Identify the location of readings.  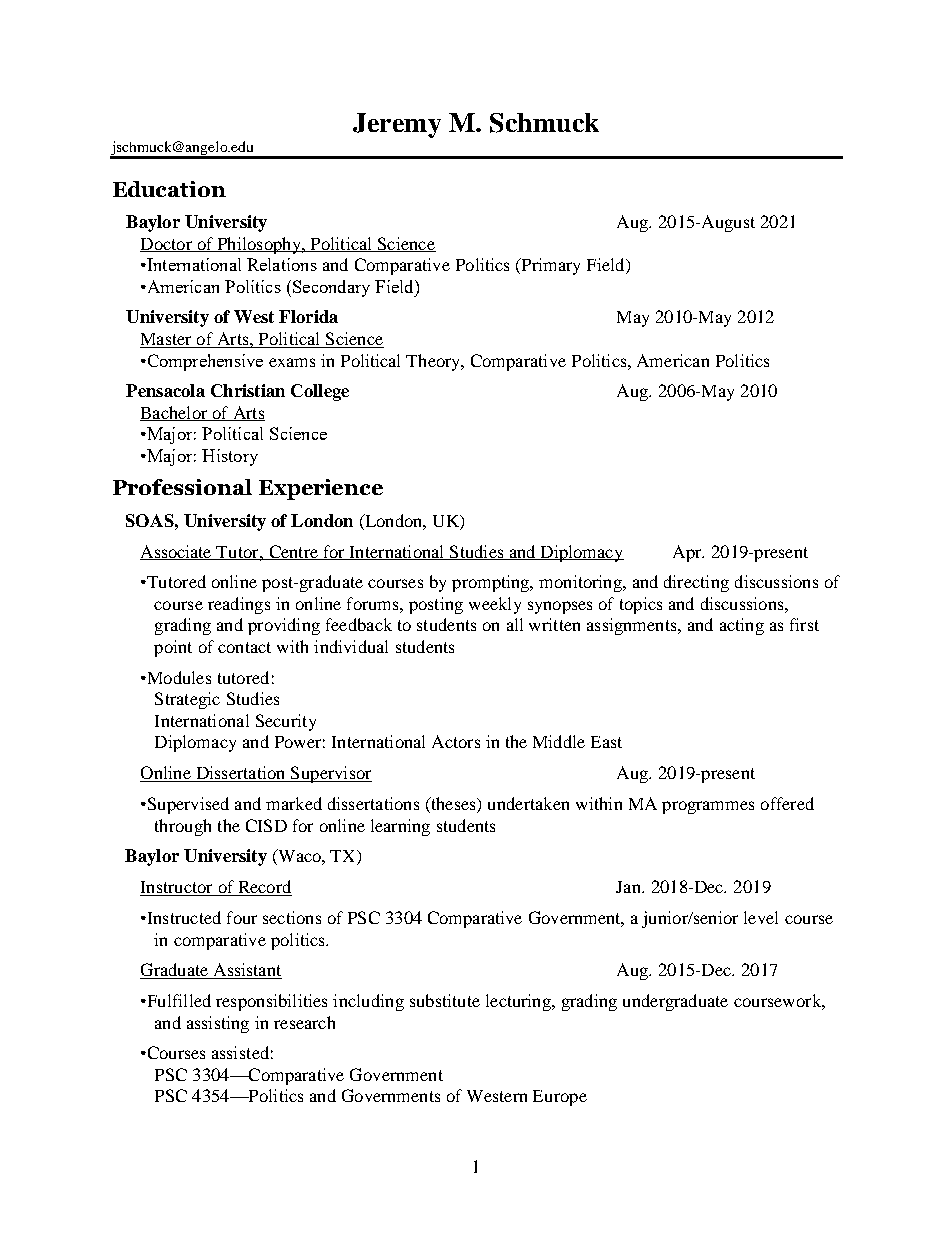
(239, 605).
